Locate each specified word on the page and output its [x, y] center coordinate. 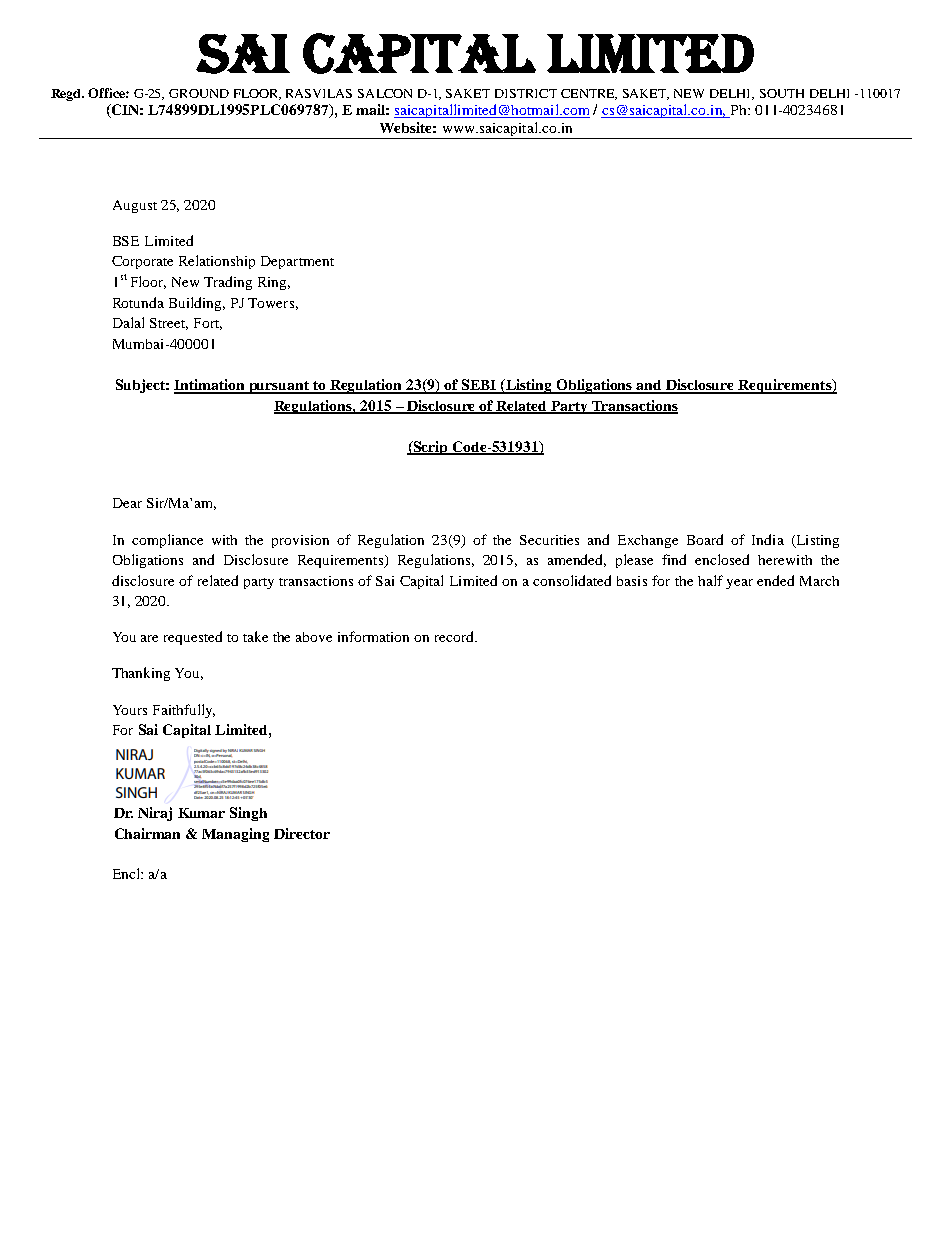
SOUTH [782, 93]
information [373, 636]
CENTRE [589, 94]
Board [705, 539]
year [739, 584]
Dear [127, 503]
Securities [549, 540]
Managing [235, 835]
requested [193, 638]
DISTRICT [526, 93]
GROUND [199, 93]
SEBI [479, 386]
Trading [228, 283]
